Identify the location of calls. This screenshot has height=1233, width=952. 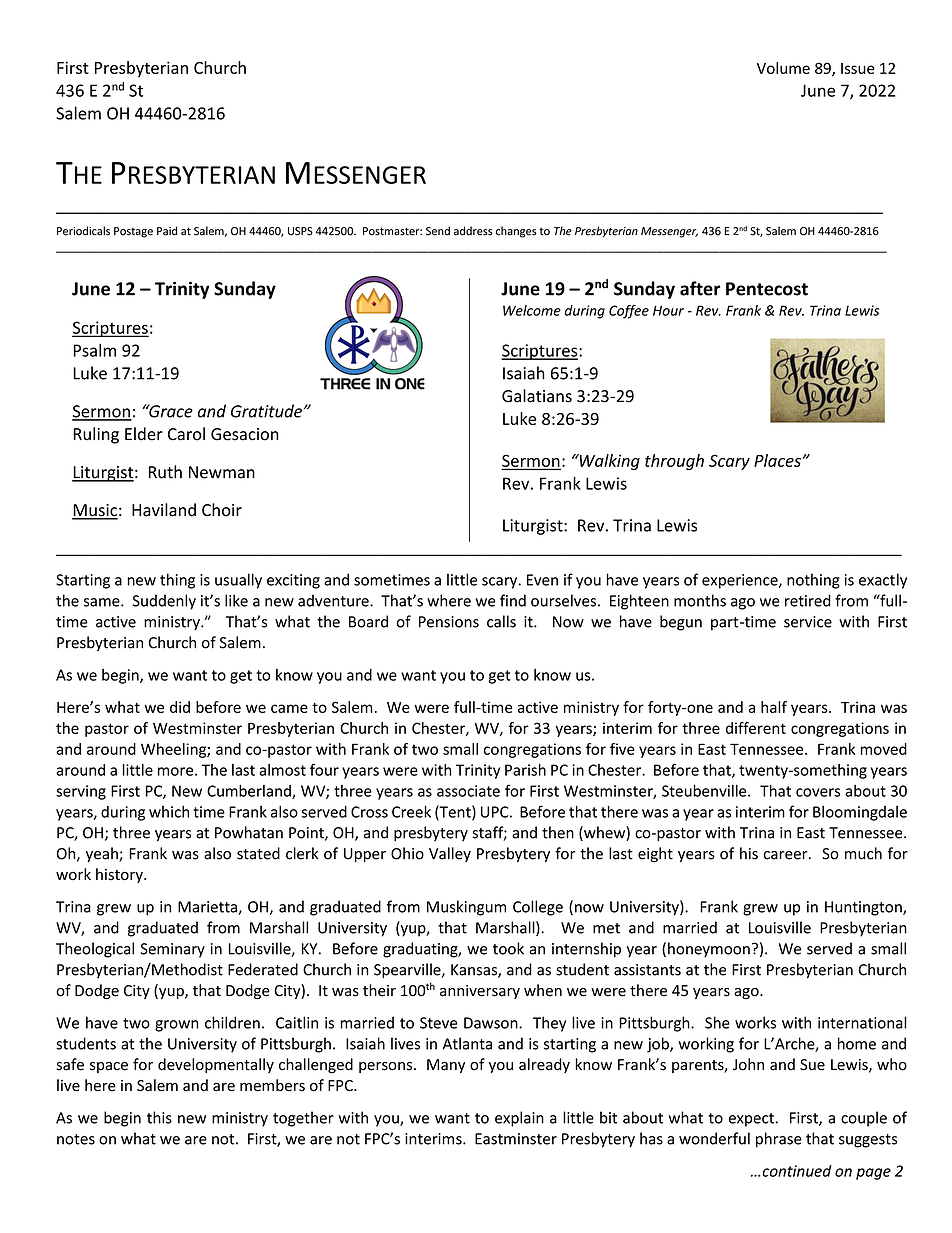
(501, 621).
